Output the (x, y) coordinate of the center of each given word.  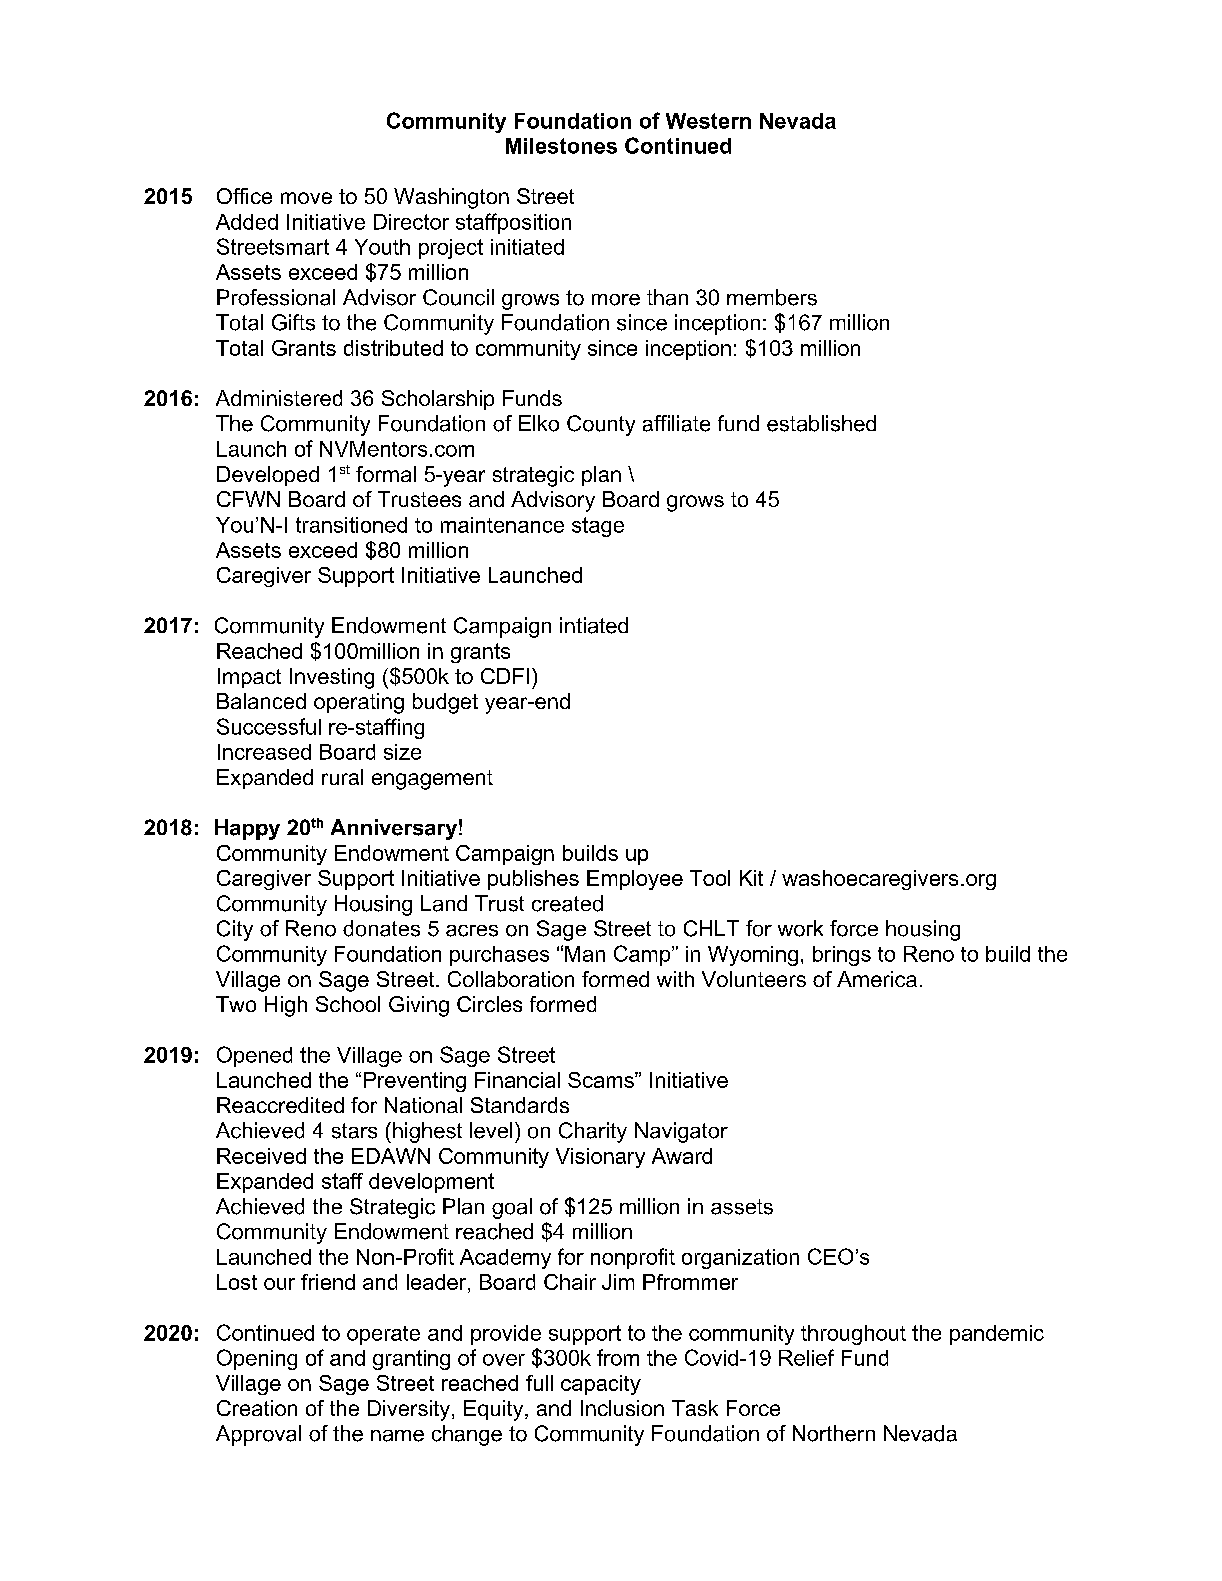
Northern (834, 1433)
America (877, 979)
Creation (257, 1408)
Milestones (561, 146)
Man (585, 954)
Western (708, 121)
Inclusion (622, 1408)
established (821, 423)
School (348, 1004)
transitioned (351, 525)
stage (598, 527)
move (306, 198)
